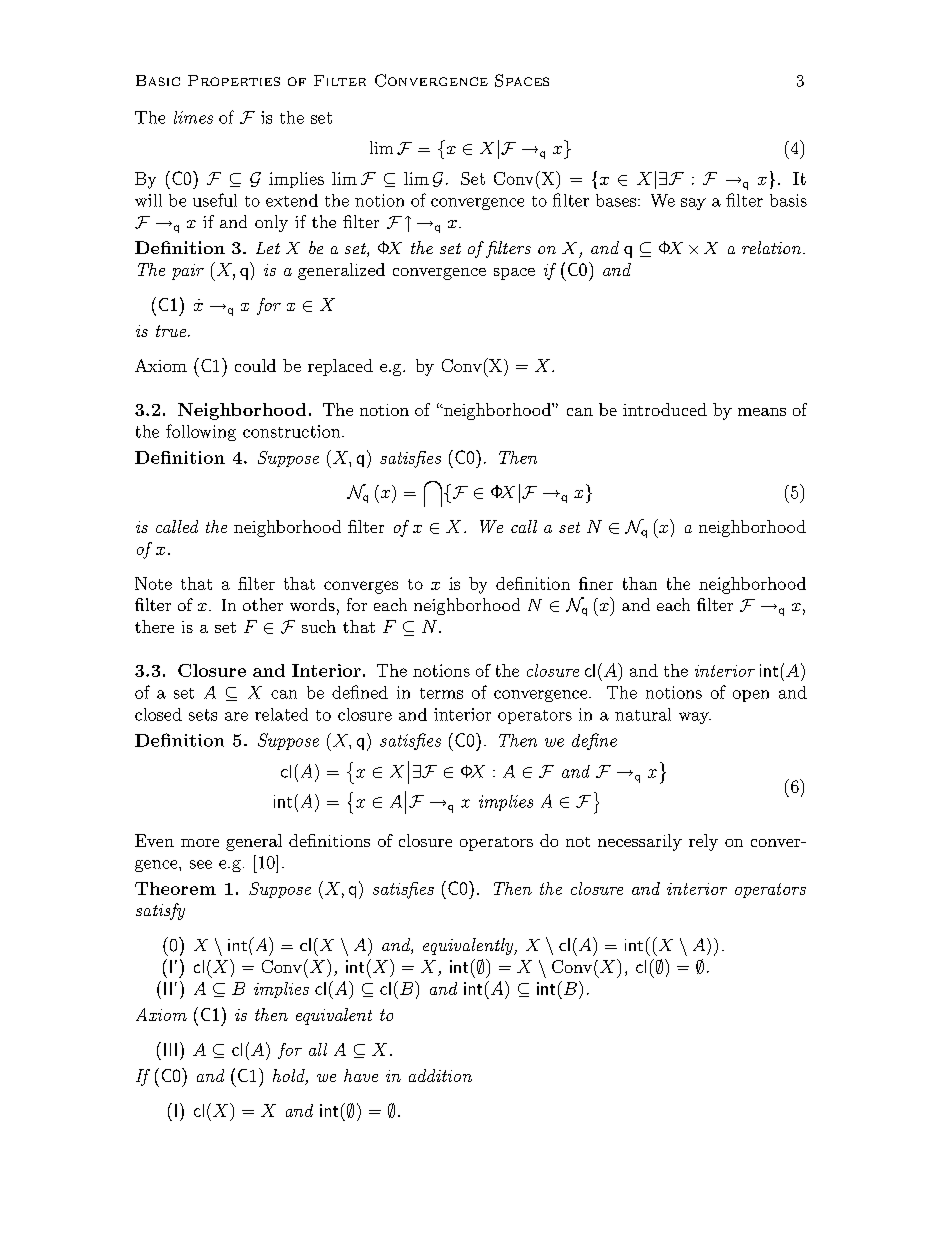 The width and height of the page is (952, 1233). What do you see at coordinates (193, 117) in the page?
I see `limes` at bounding box center [193, 117].
